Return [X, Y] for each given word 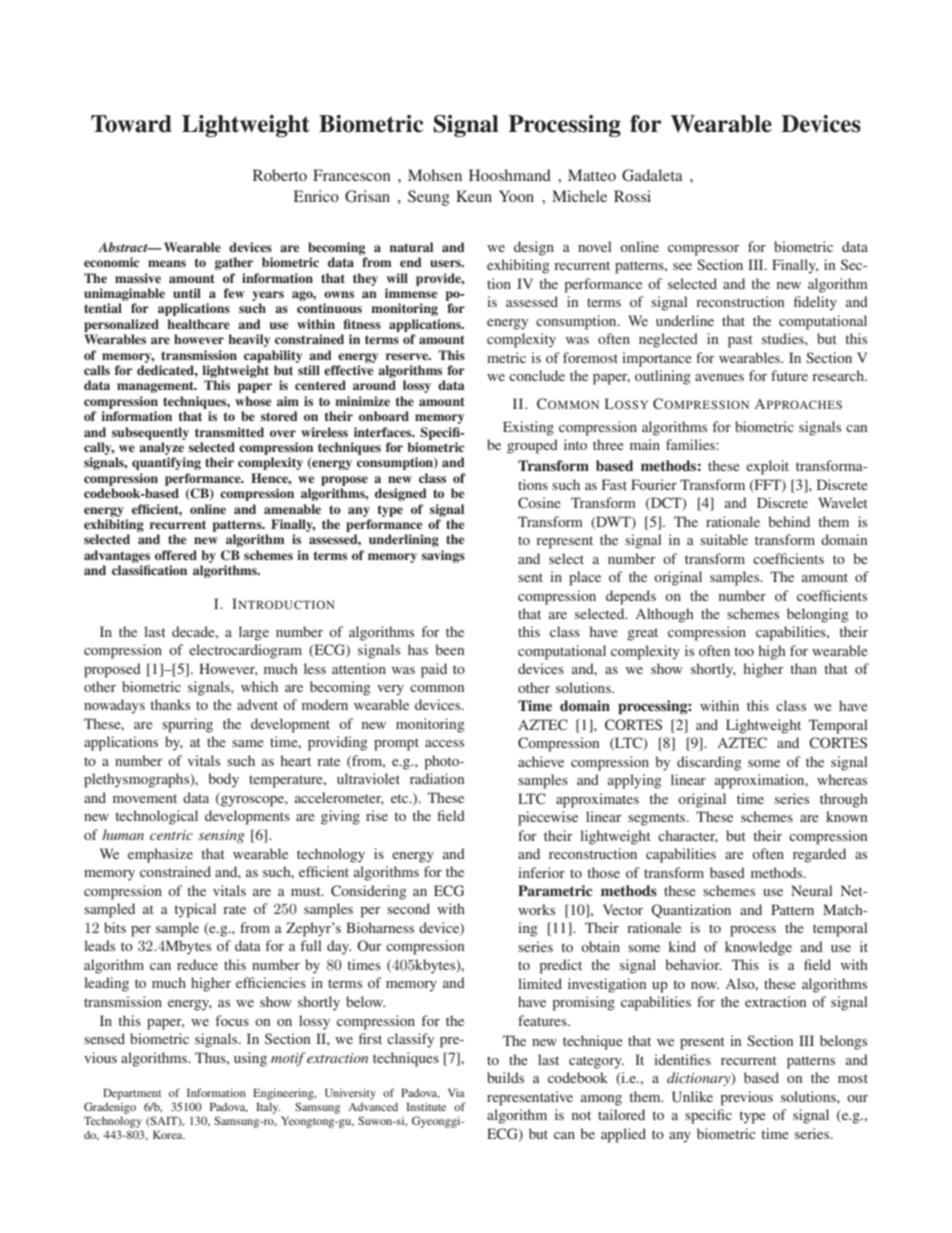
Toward [131, 124]
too [744, 651]
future [789, 375]
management [156, 387]
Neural [812, 890]
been [449, 649]
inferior [541, 872]
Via [456, 1092]
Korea [169, 1134]
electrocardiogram [245, 651]
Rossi [632, 196]
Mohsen [435, 175]
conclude [537, 375]
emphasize [160, 855]
